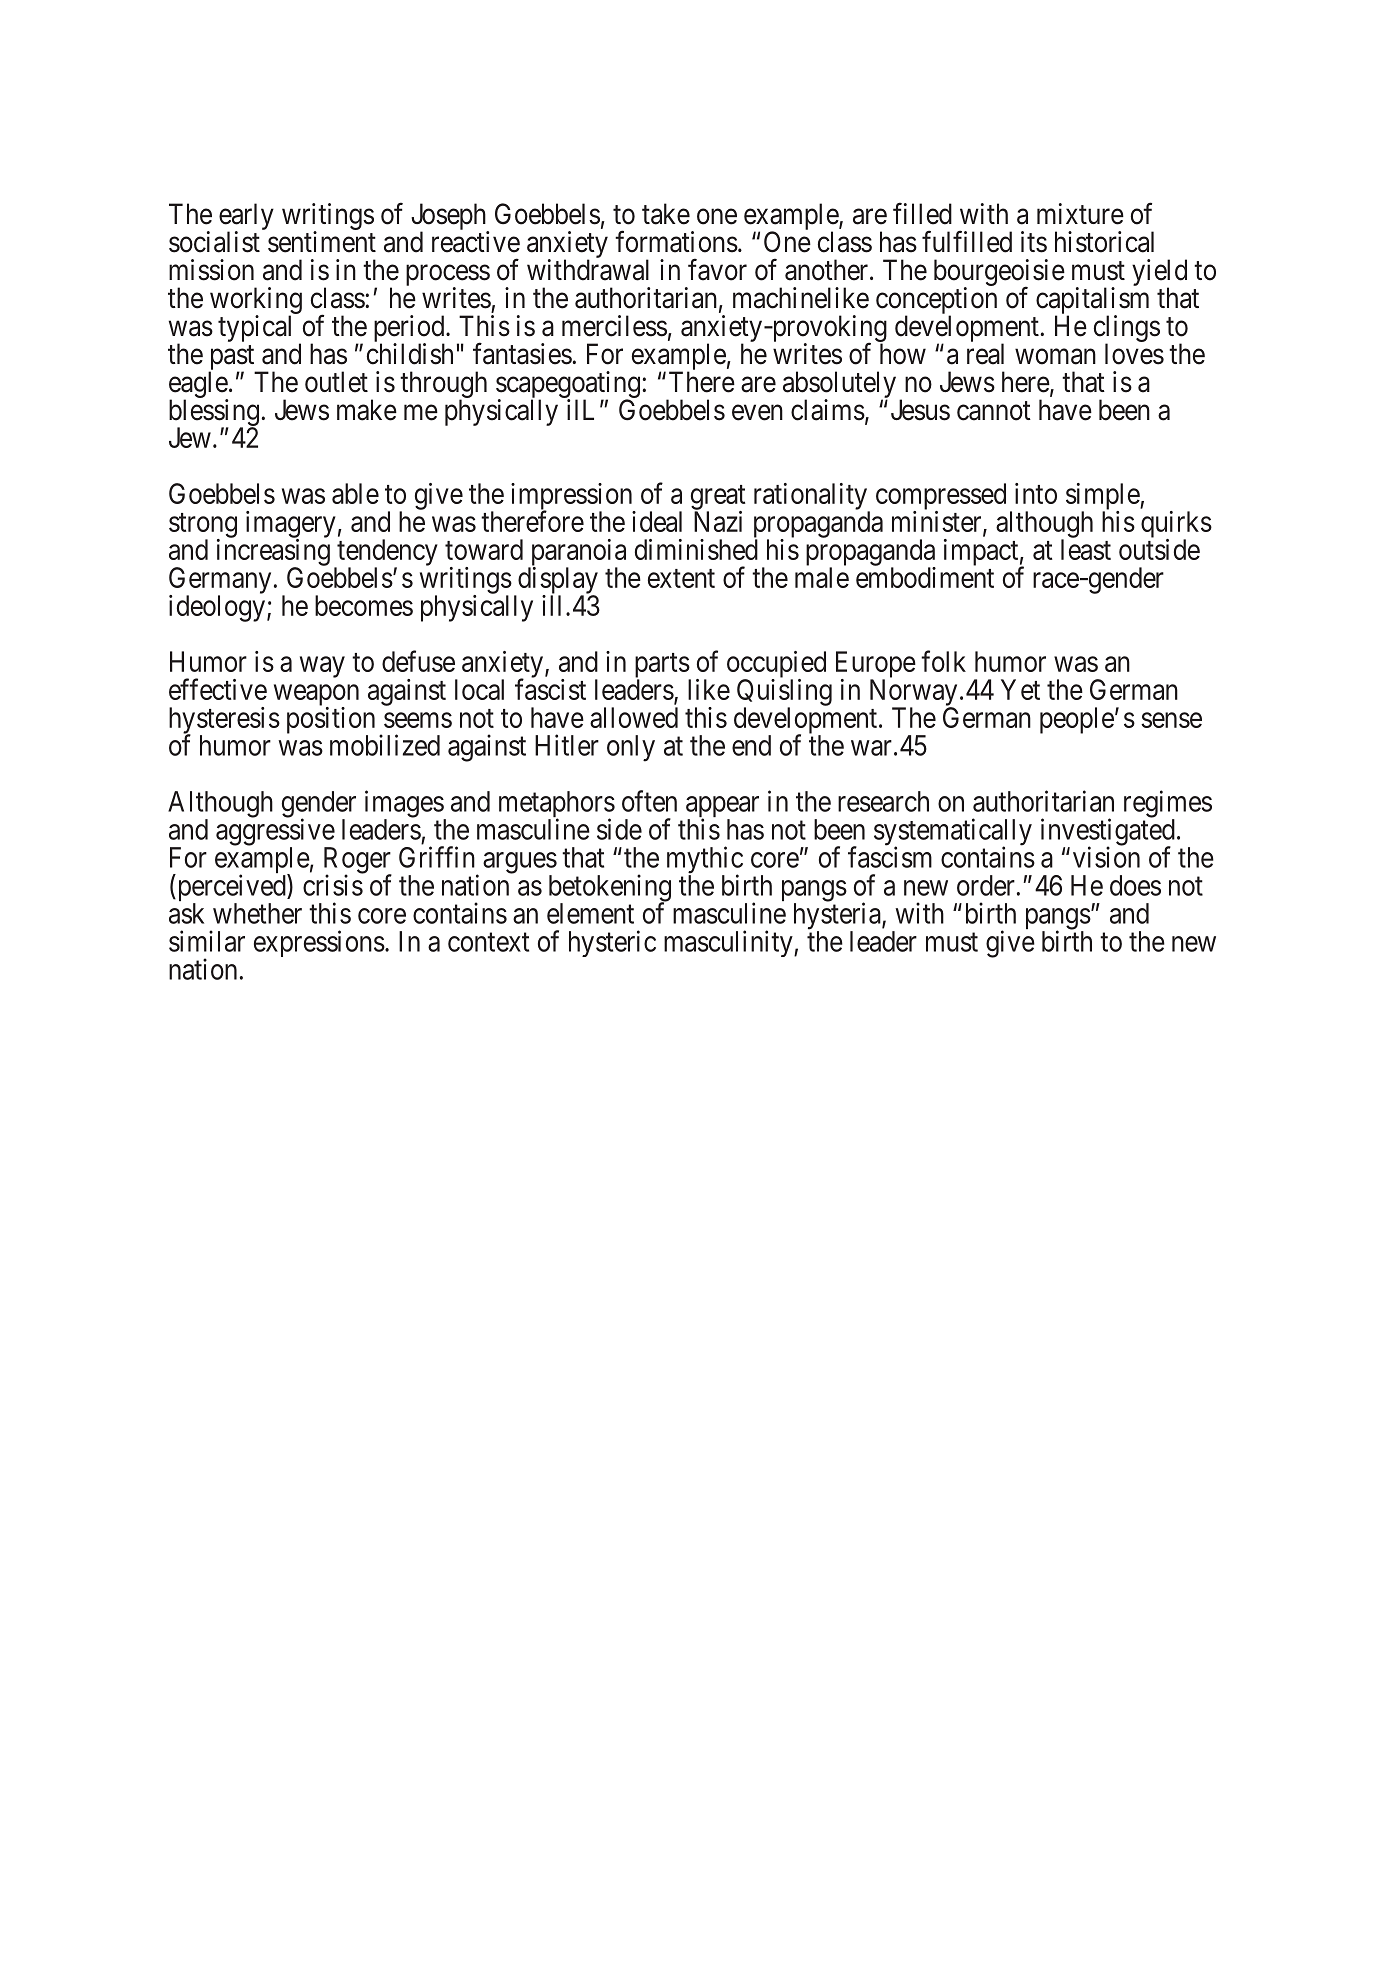 The width and height of the image is (1389, 1963). What do you see at coordinates (718, 498) in the image?
I see `great` at bounding box center [718, 498].
